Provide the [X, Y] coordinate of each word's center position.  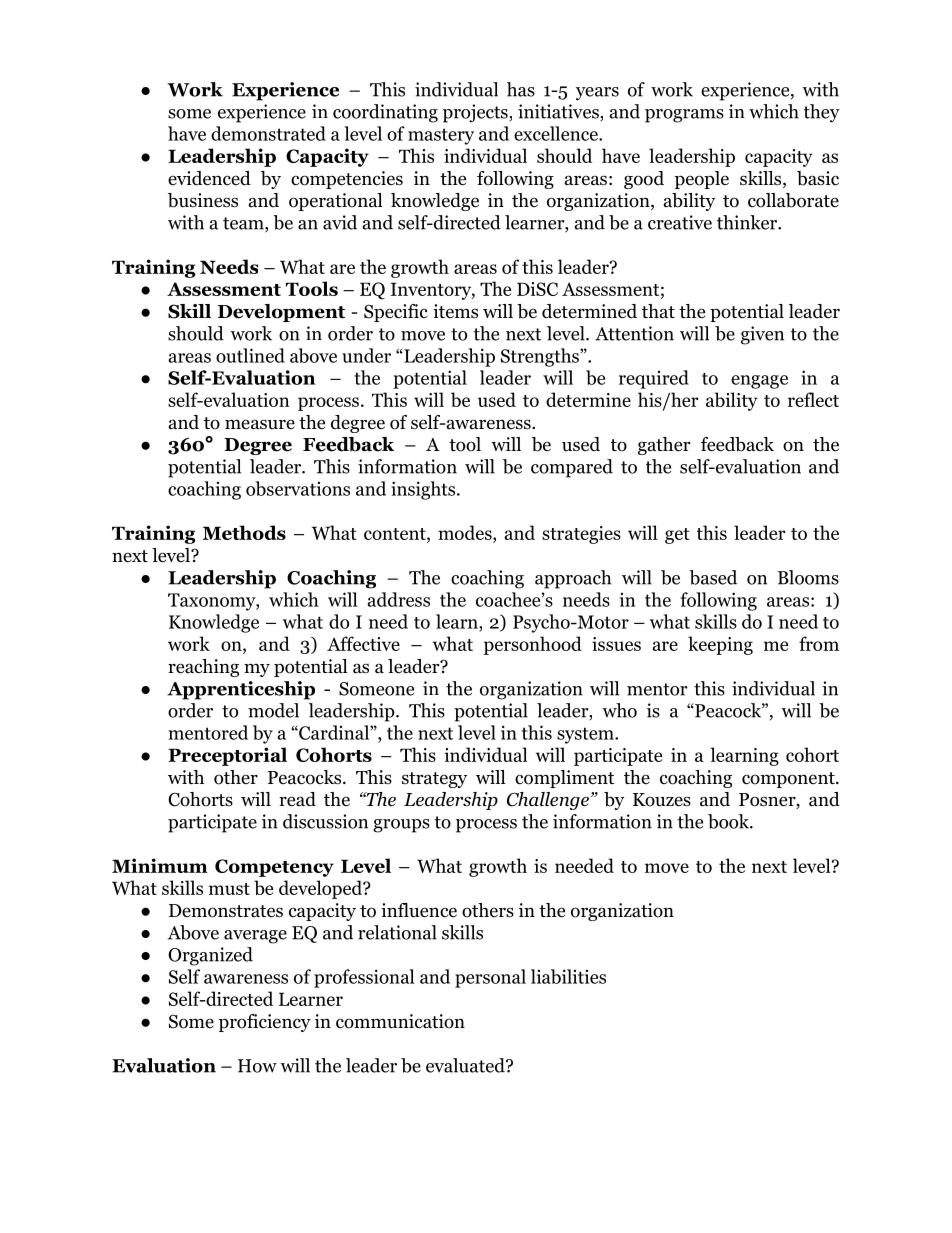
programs [684, 116]
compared [572, 468]
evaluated [466, 1065]
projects [476, 113]
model [273, 710]
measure [260, 424]
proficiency [265, 1023]
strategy [434, 780]
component [789, 780]
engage [759, 382]
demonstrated [268, 133]
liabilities [568, 976]
